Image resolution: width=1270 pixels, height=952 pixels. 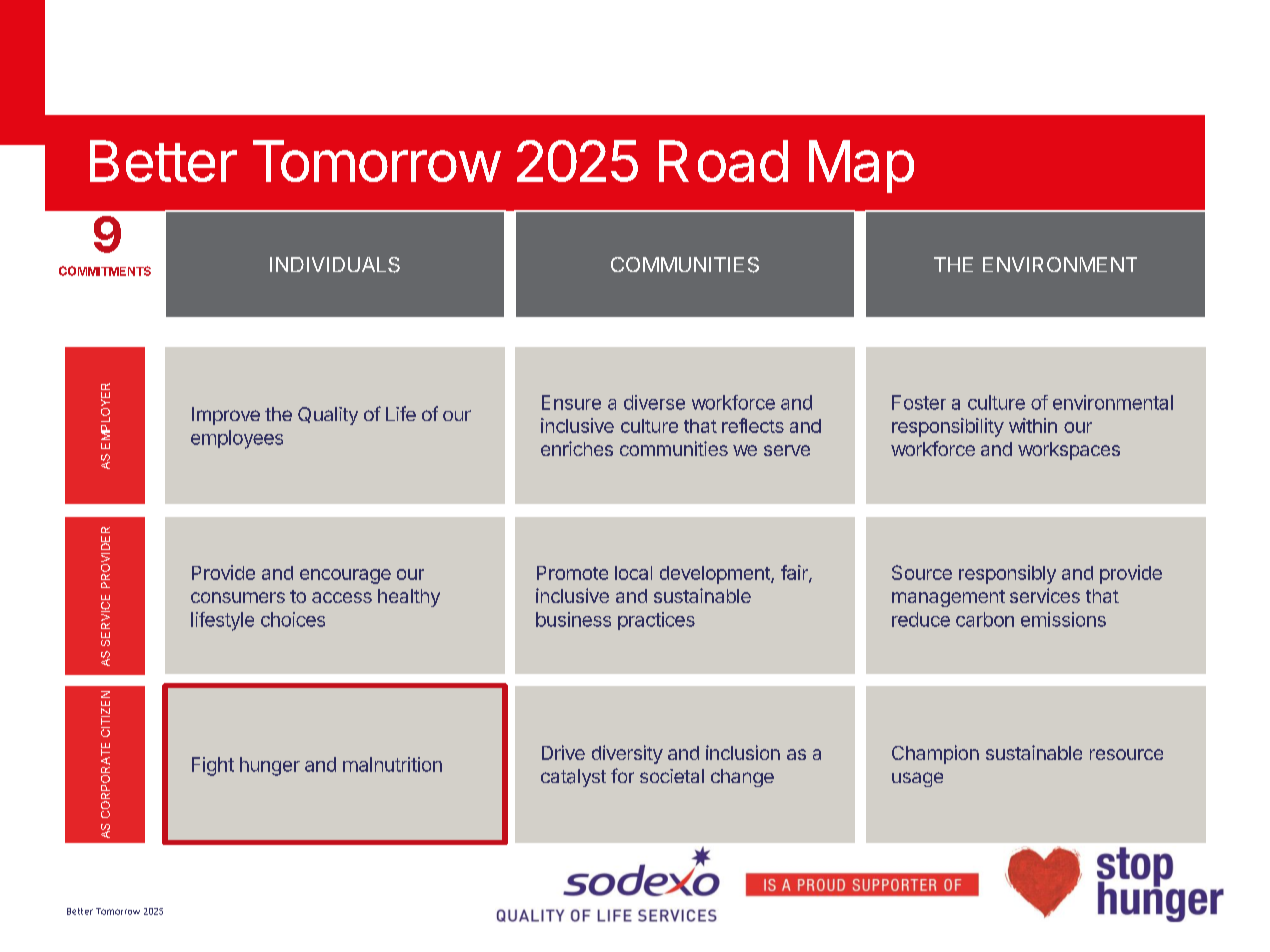 What do you see at coordinates (563, 752) in the image?
I see `Drive` at bounding box center [563, 752].
